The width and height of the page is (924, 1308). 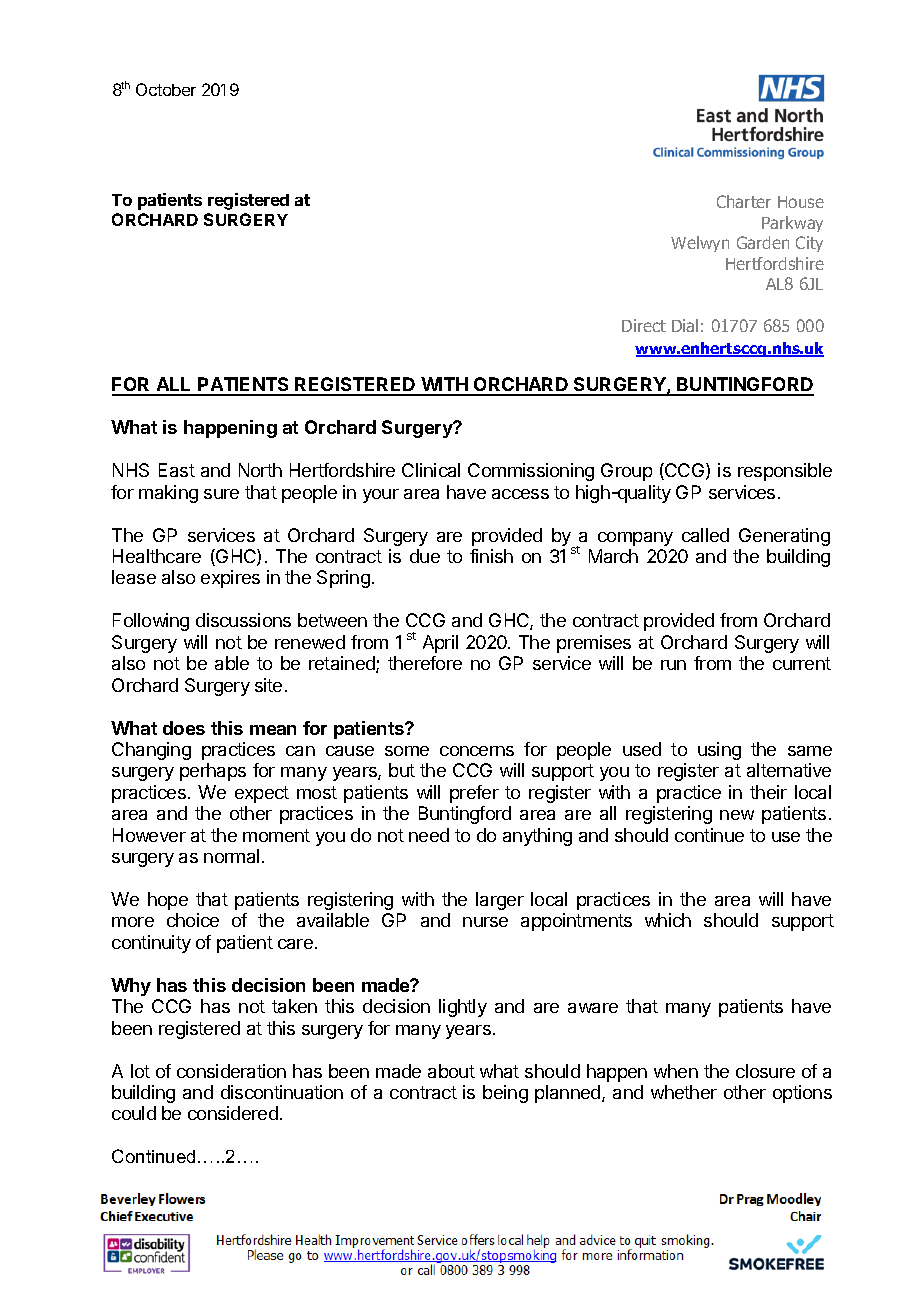 What do you see at coordinates (168, 494) in the page?
I see `making` at bounding box center [168, 494].
